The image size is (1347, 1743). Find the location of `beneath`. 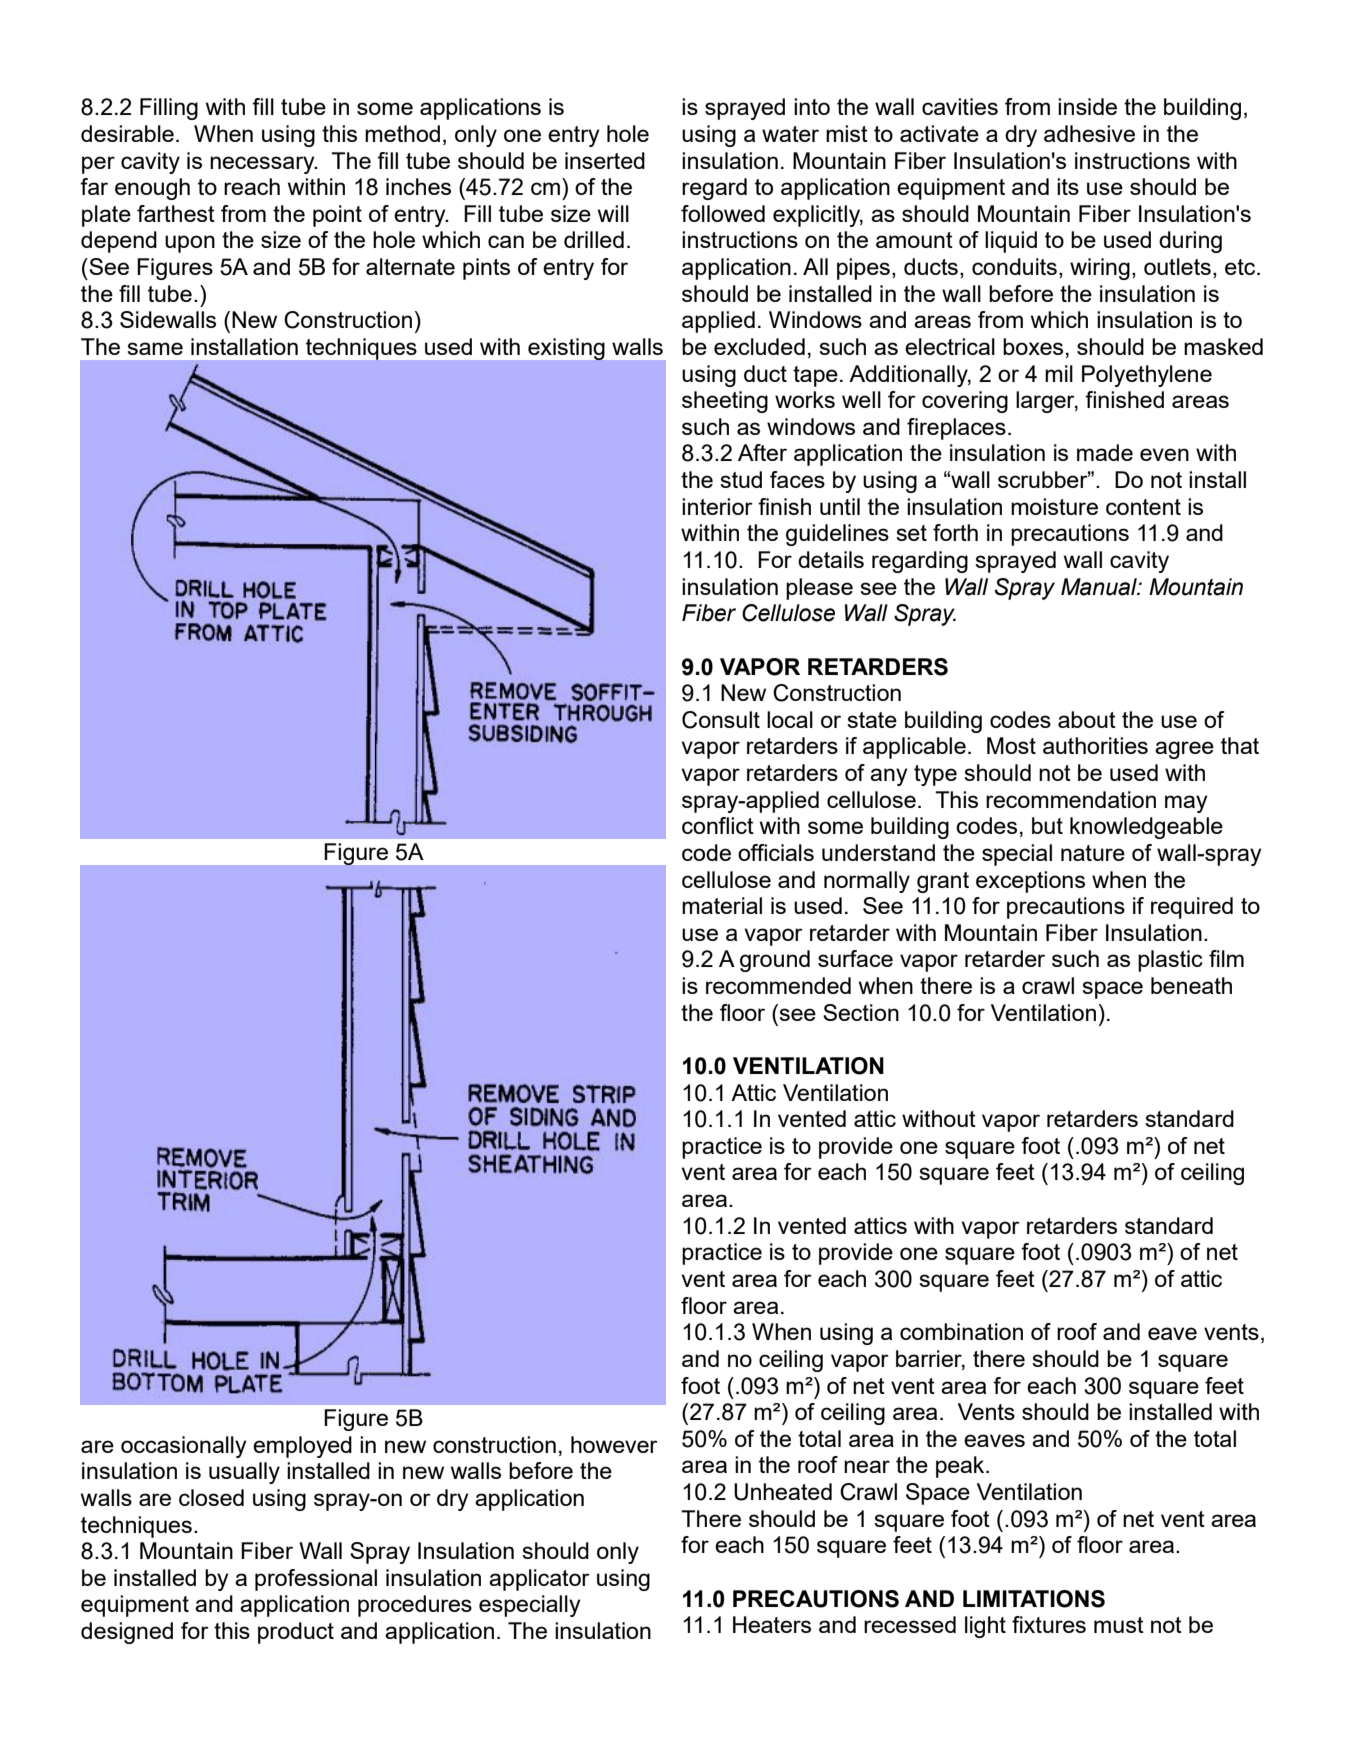

beneath is located at coordinates (1191, 985).
